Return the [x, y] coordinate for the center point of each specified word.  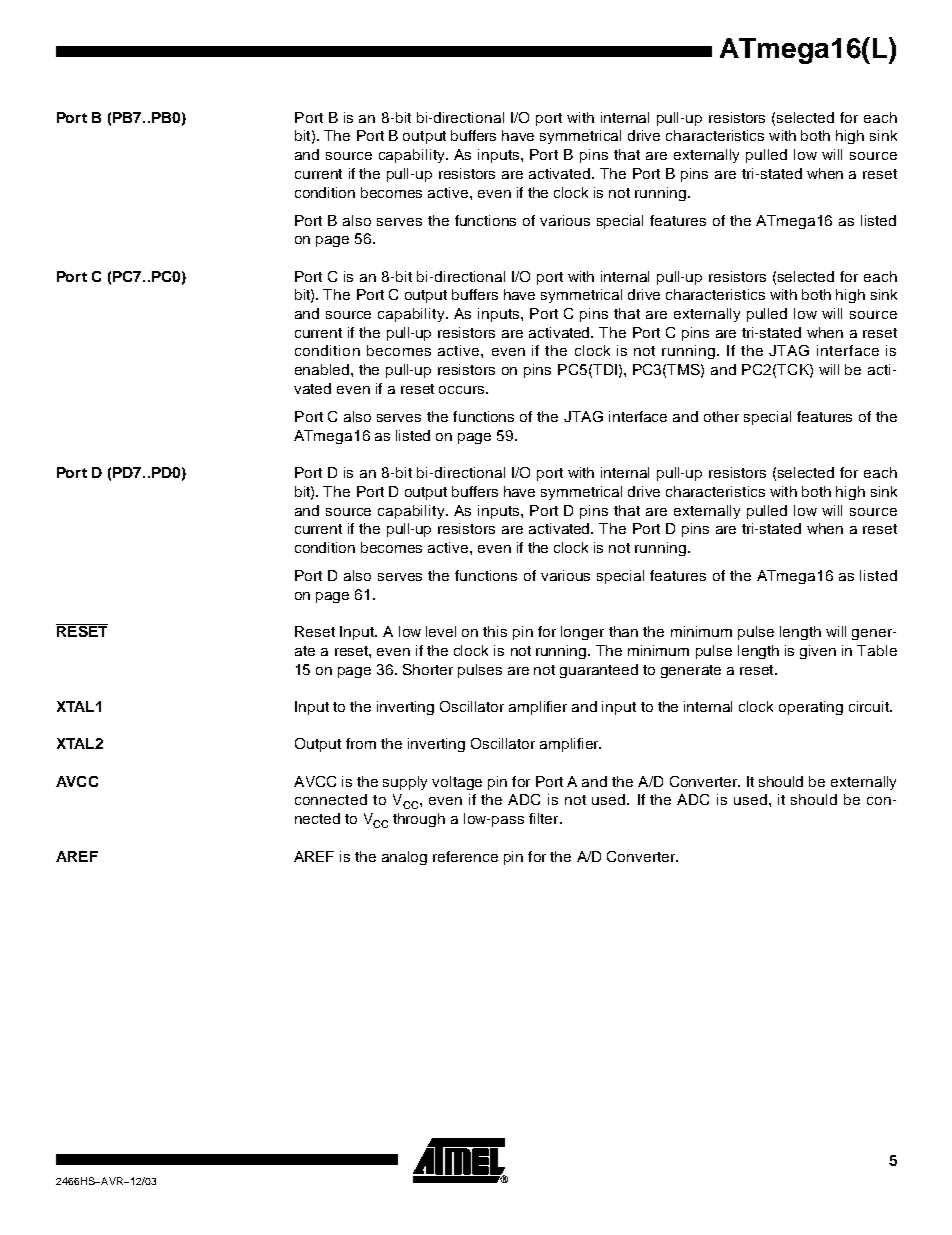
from [361, 743]
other [721, 416]
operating [811, 708]
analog [404, 858]
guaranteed [599, 671]
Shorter [428, 669]
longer [582, 633]
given [818, 652]
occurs [463, 390]
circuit [870, 706]
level [441, 631]
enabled [322, 369]
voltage [457, 783]
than [623, 631]
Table [877, 650]
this [495, 631]
